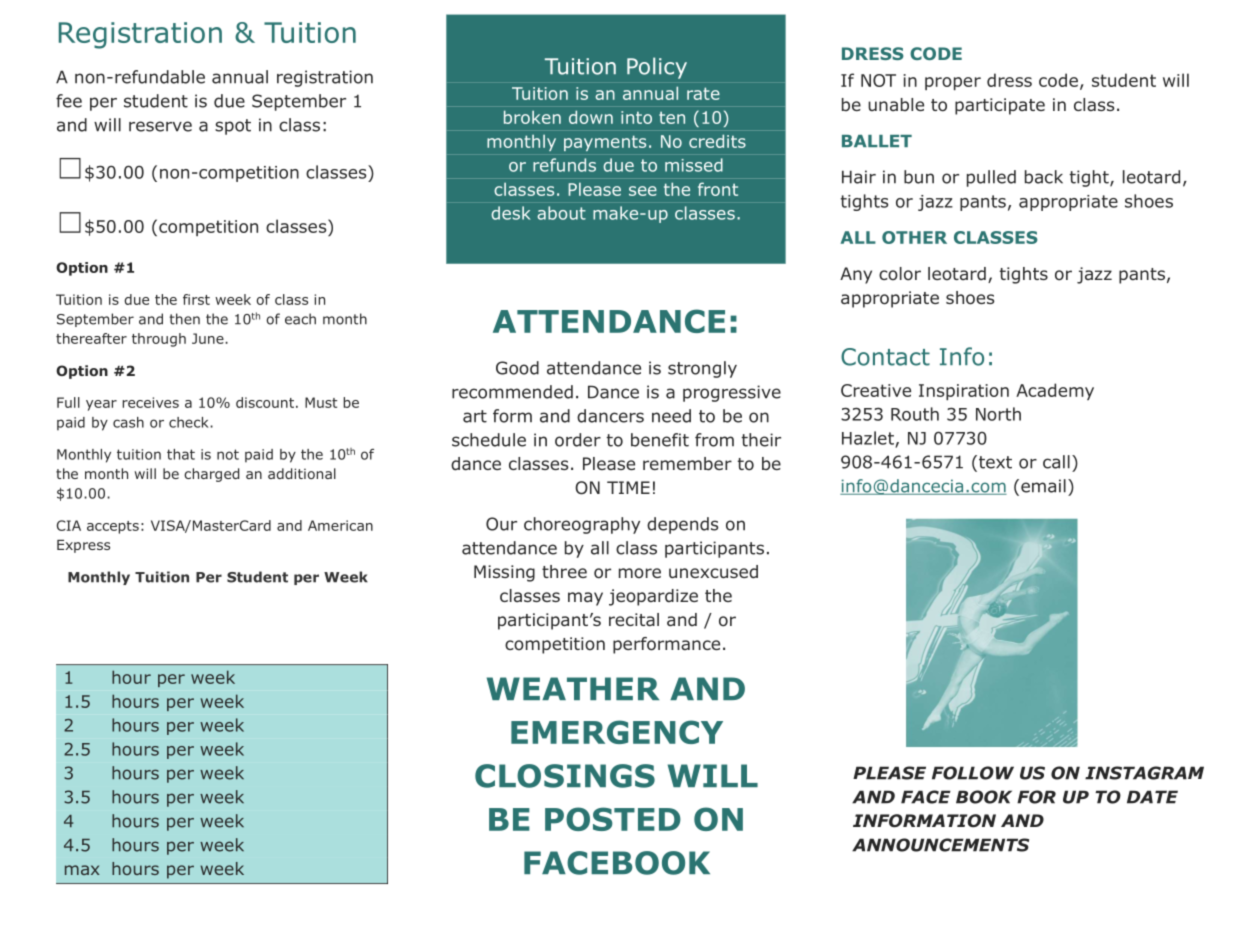 This screenshot has width=1233, height=952. I want to click on Academy, so click(1055, 391).
